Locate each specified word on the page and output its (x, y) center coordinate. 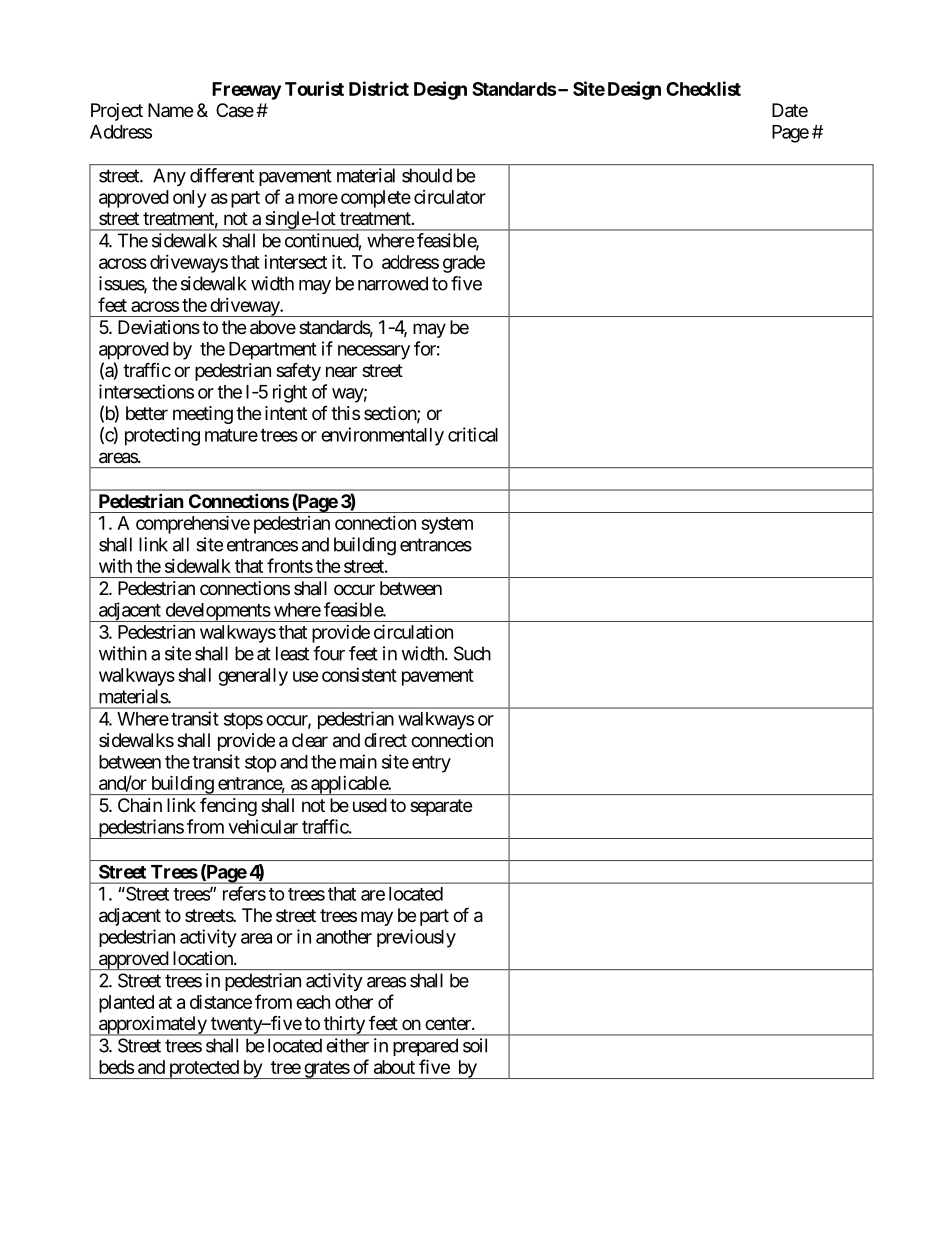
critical (473, 434)
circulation (413, 631)
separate (441, 807)
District (379, 88)
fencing (228, 806)
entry (431, 764)
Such (472, 653)
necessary (374, 352)
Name (170, 110)
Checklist (703, 88)
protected (203, 1069)
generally (253, 677)
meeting (203, 415)
